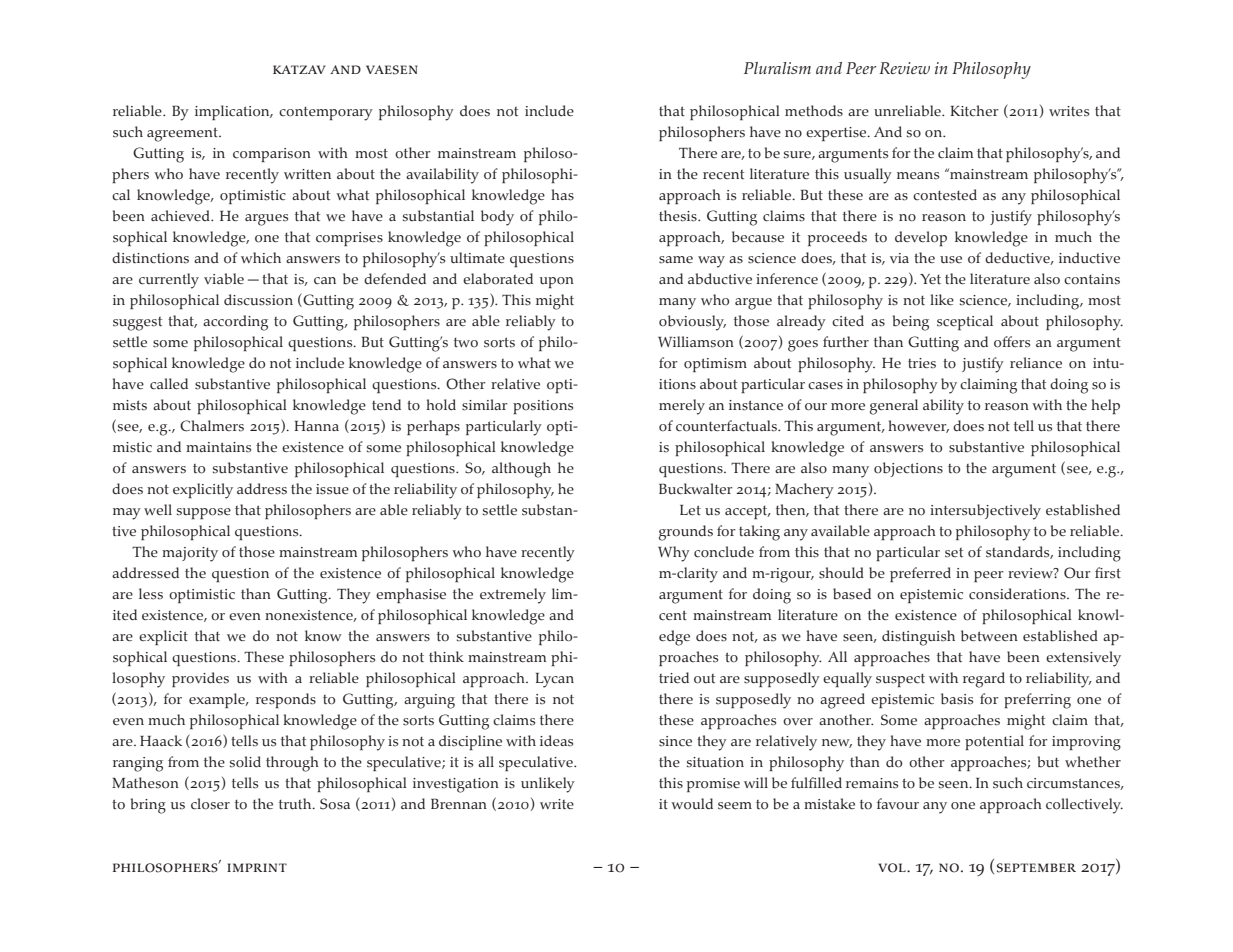 This document has width=1233, height=952. What do you see at coordinates (151, 594) in the document?
I see `less` at bounding box center [151, 594].
